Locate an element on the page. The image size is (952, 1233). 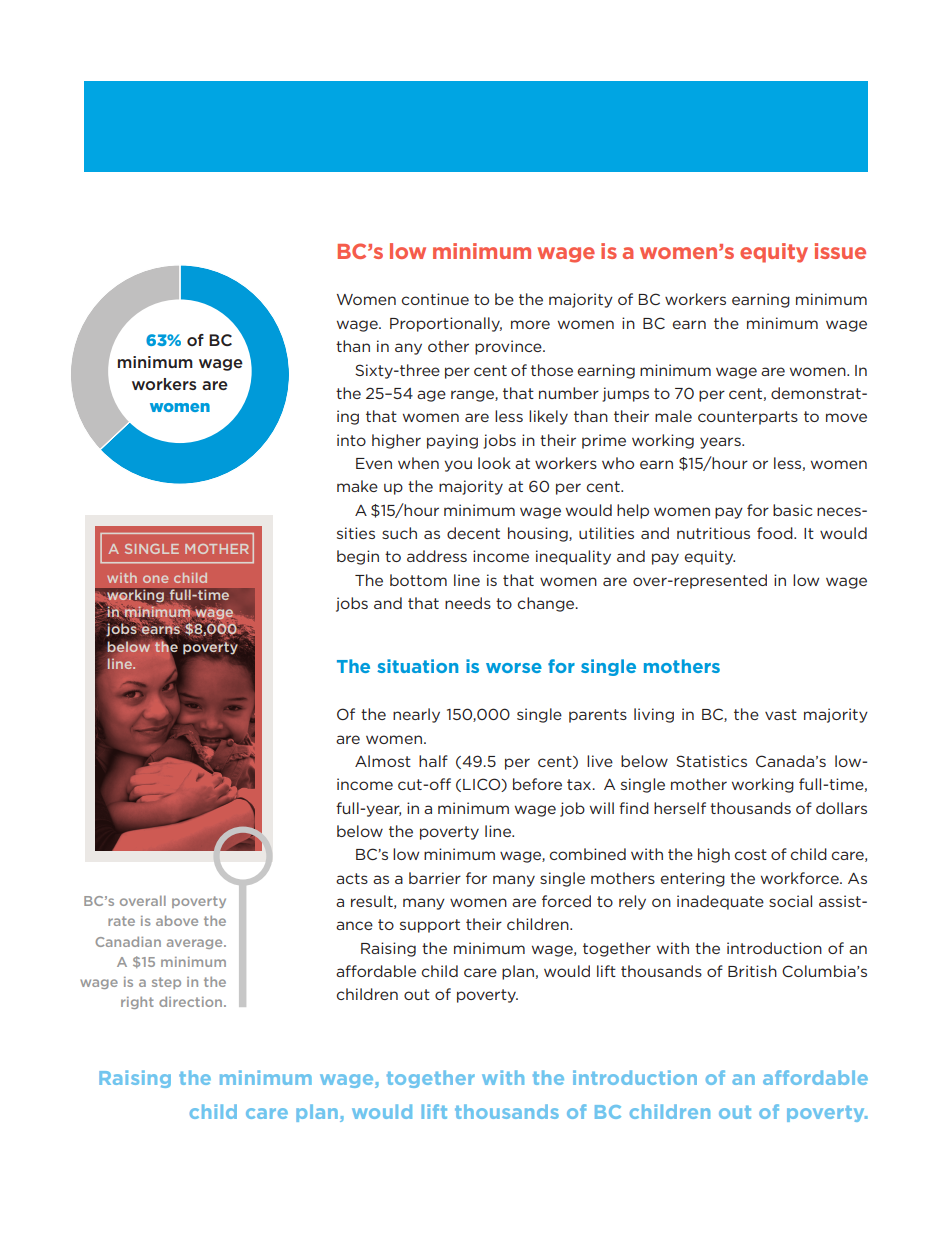
continue is located at coordinates (435, 299).
